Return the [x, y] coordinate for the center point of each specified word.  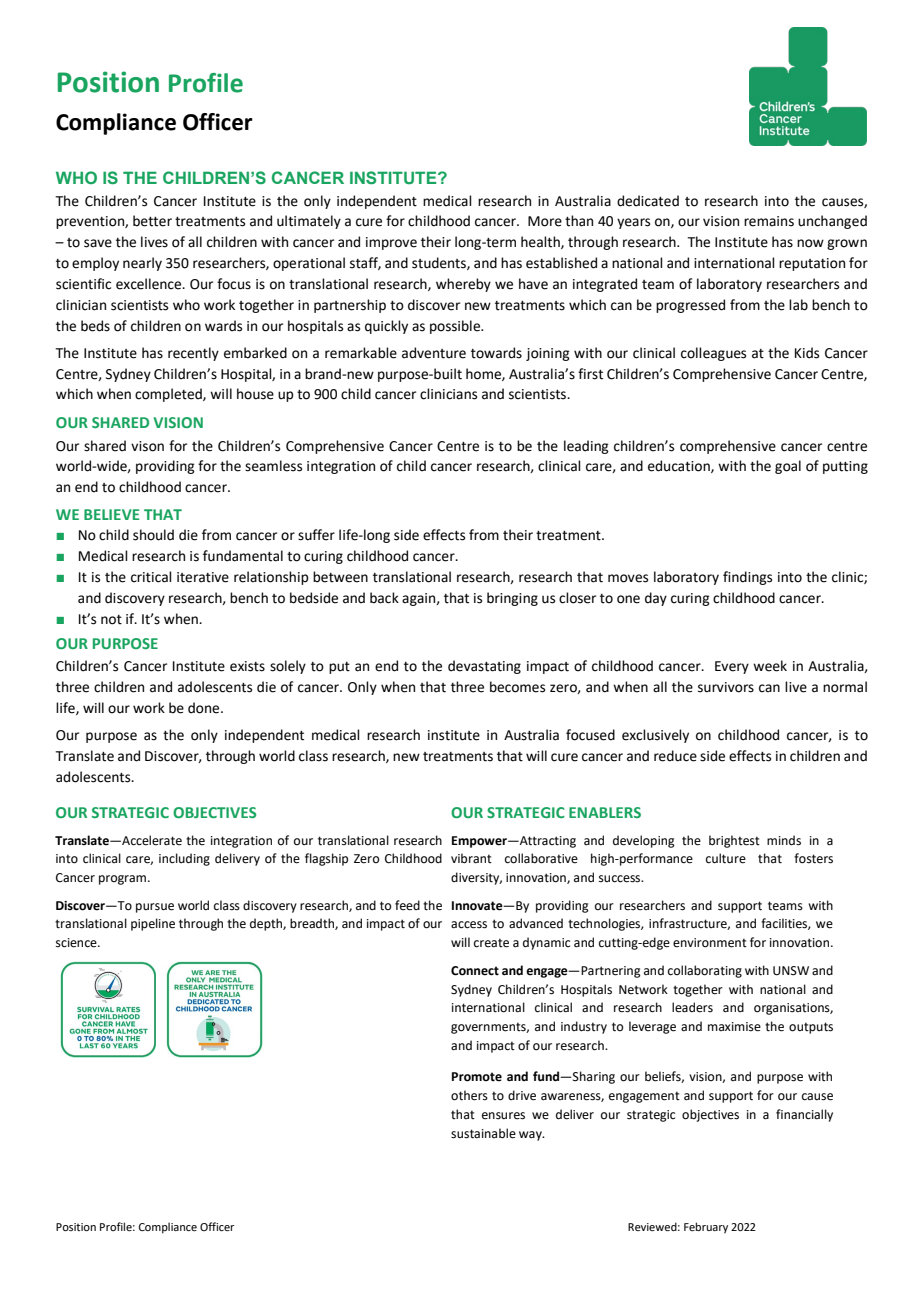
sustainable [483, 1133]
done [205, 708]
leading [586, 447]
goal [788, 467]
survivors [726, 687]
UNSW [791, 971]
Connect [475, 971]
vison [147, 446]
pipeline [153, 924]
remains [769, 221]
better [152, 221]
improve [391, 243]
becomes [517, 687]
